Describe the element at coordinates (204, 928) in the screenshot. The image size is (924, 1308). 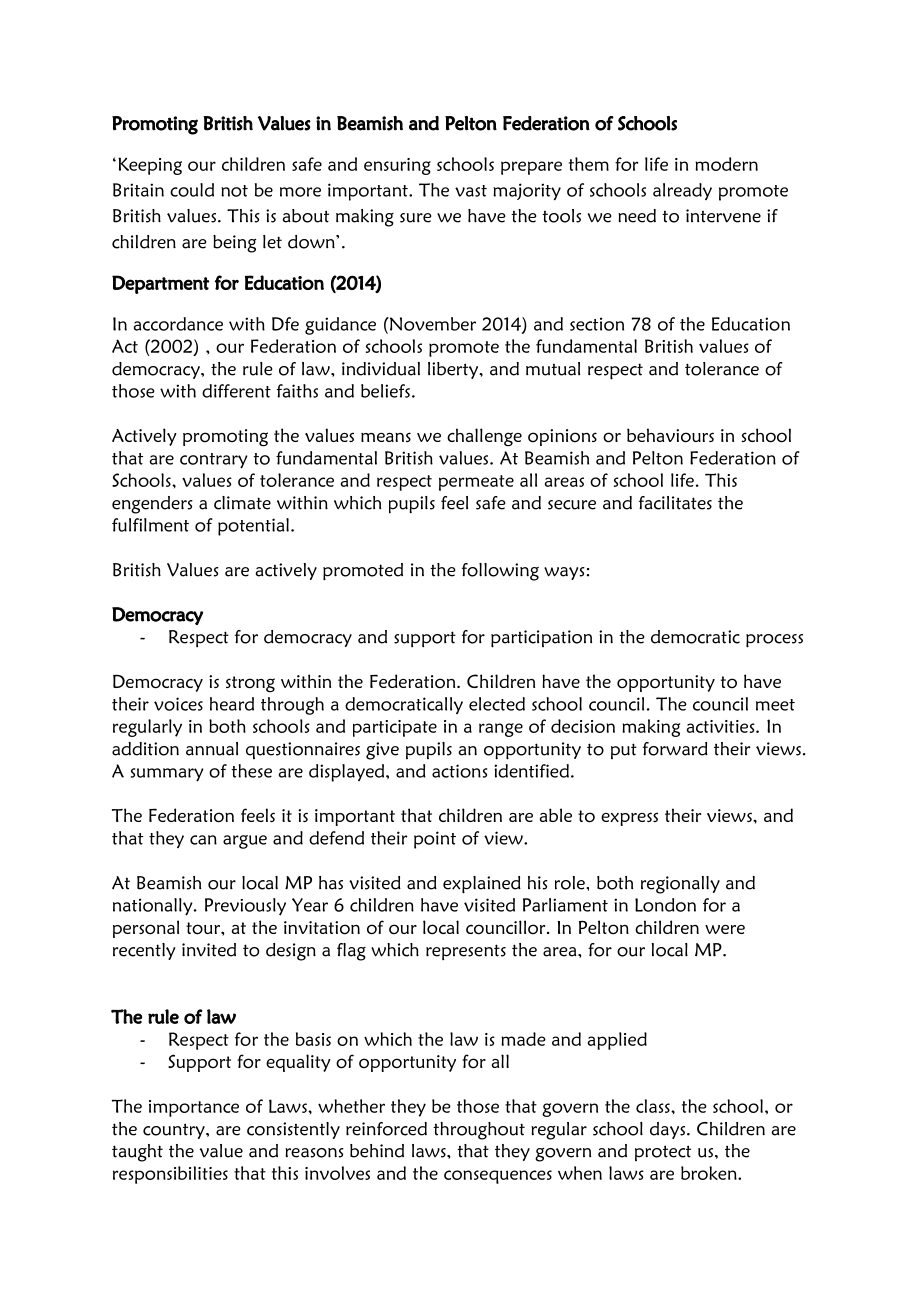
I see `tour` at that location.
